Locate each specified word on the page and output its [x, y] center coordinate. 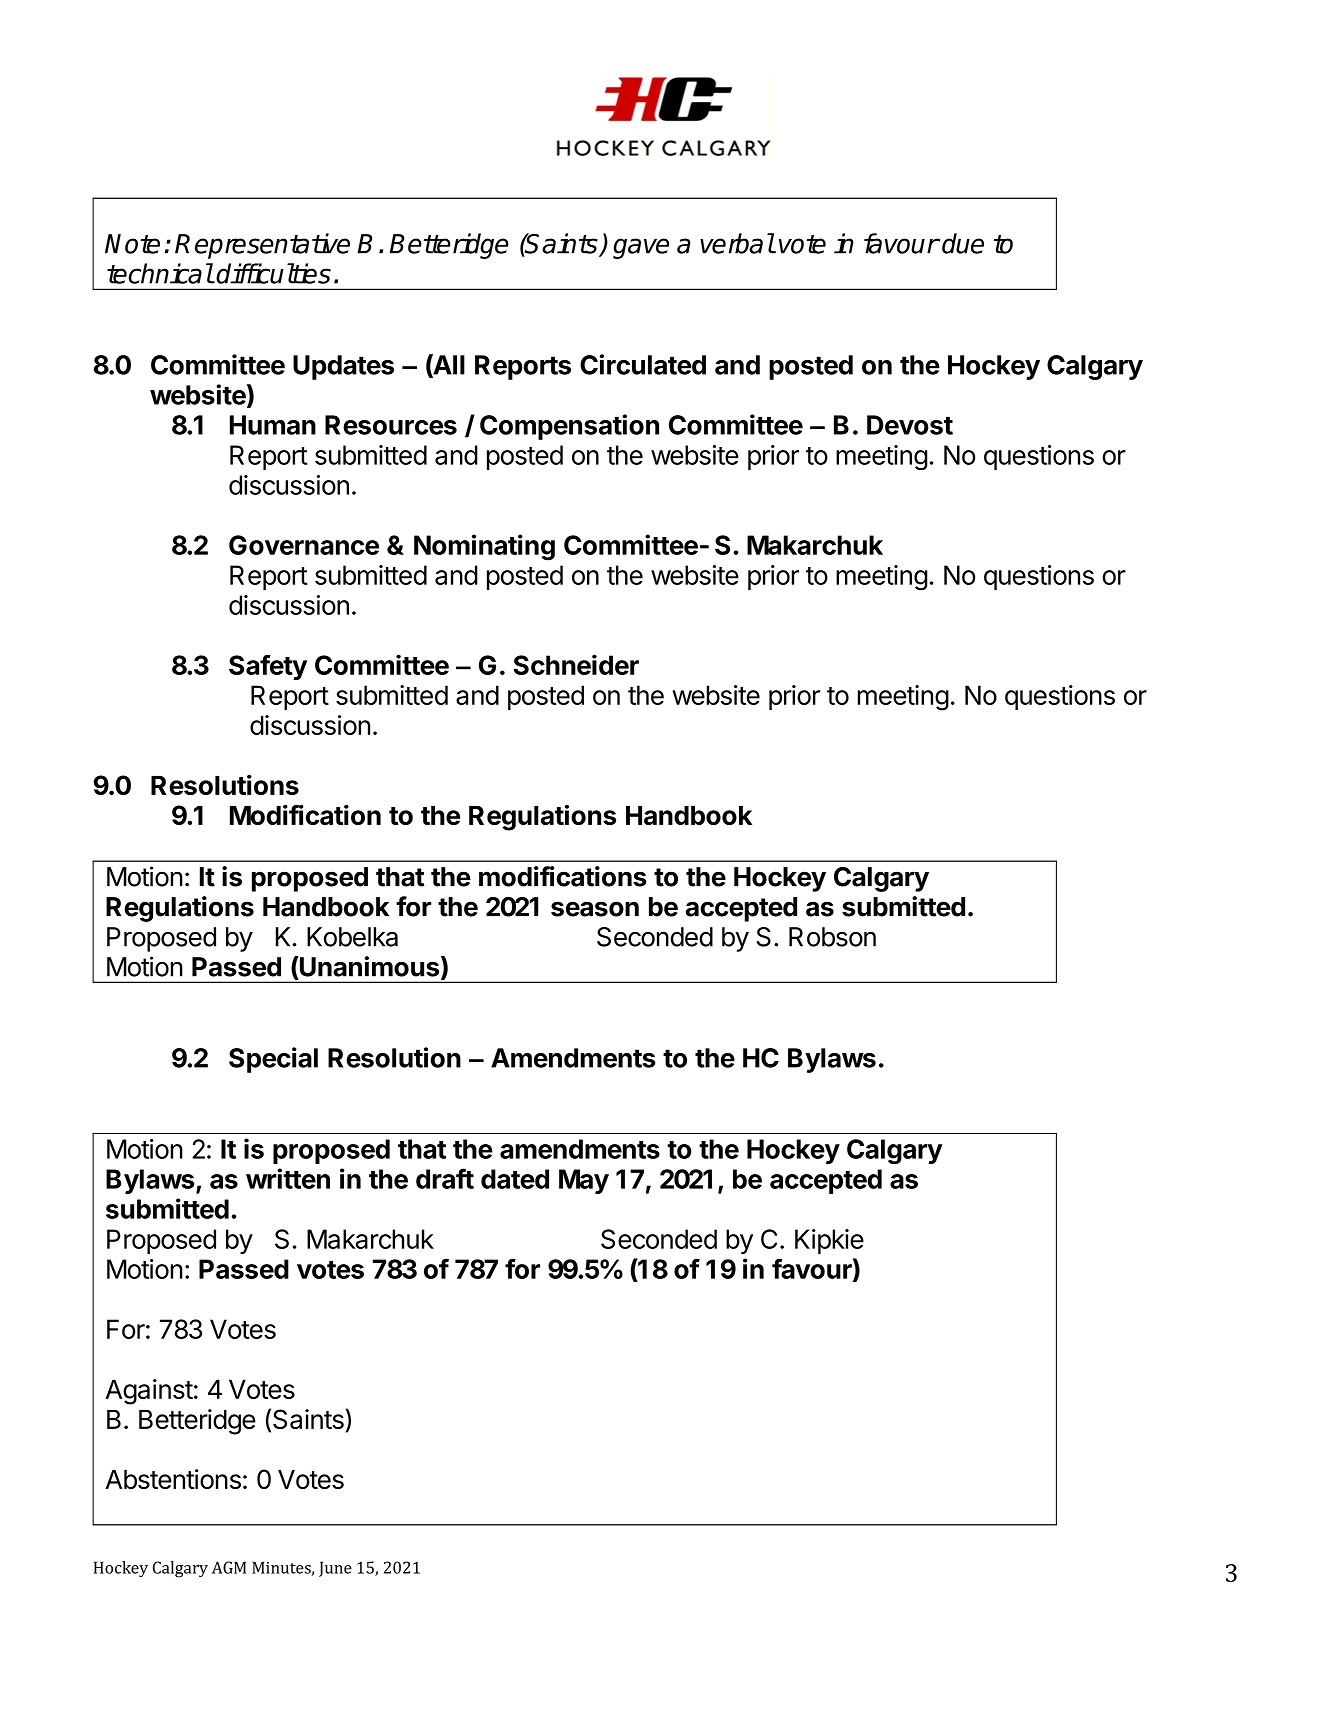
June [335, 1569]
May [584, 1181]
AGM [229, 1567]
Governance [304, 545]
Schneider [576, 664]
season [595, 909]
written [288, 1178]
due [963, 243]
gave [641, 248]
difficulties [273, 273]
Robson [832, 937]
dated [515, 1179]
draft [445, 1178]
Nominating [484, 547]
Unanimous [368, 966]
